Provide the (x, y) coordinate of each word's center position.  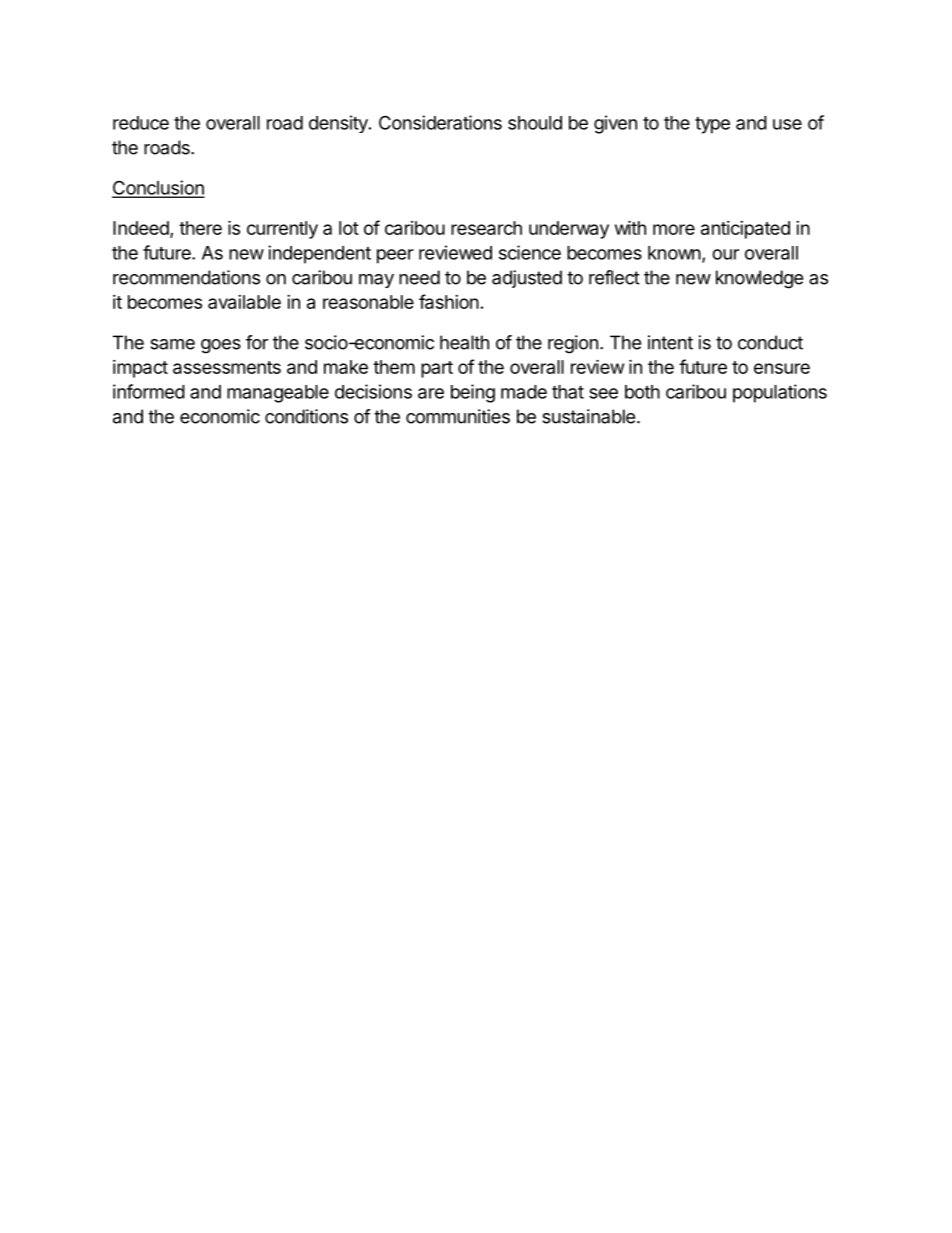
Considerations (440, 122)
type (712, 125)
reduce (141, 123)
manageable (278, 394)
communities (458, 416)
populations (780, 393)
